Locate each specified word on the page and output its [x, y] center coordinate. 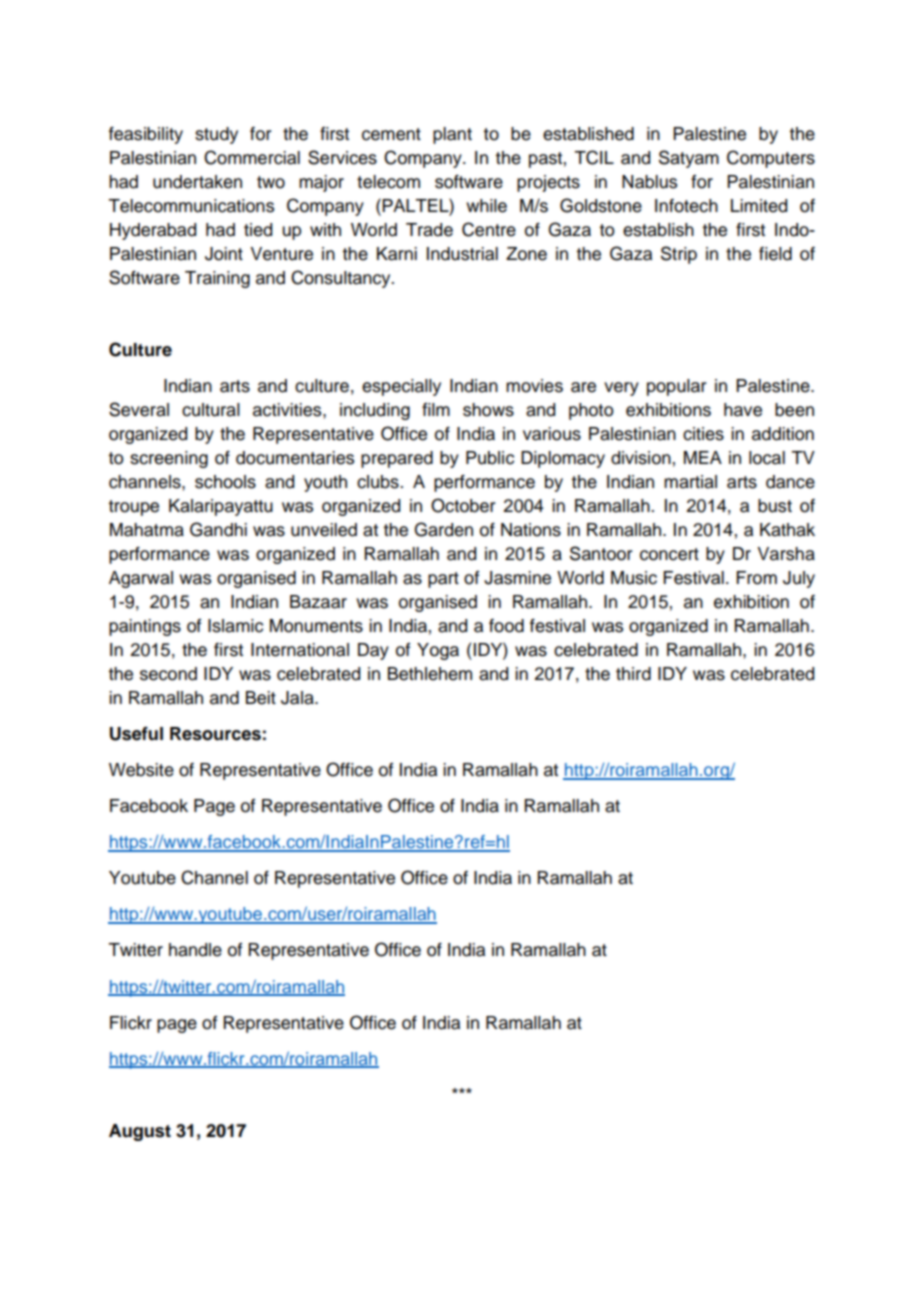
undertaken [197, 182]
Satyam [689, 159]
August [140, 1132]
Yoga [438, 651]
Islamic [235, 626]
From [756, 578]
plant [452, 135]
